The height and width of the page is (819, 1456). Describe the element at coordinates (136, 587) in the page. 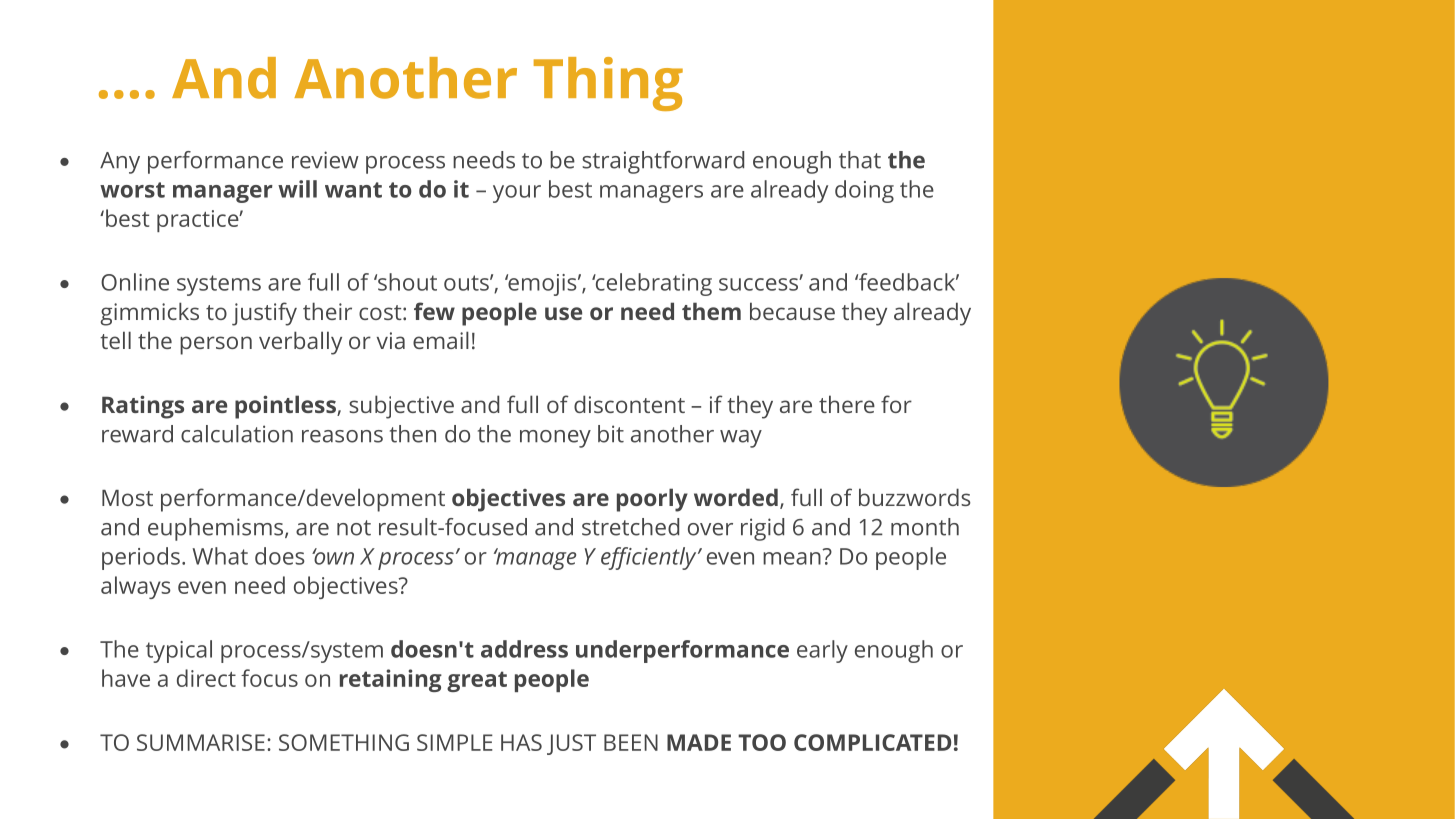

I see `always` at that location.
